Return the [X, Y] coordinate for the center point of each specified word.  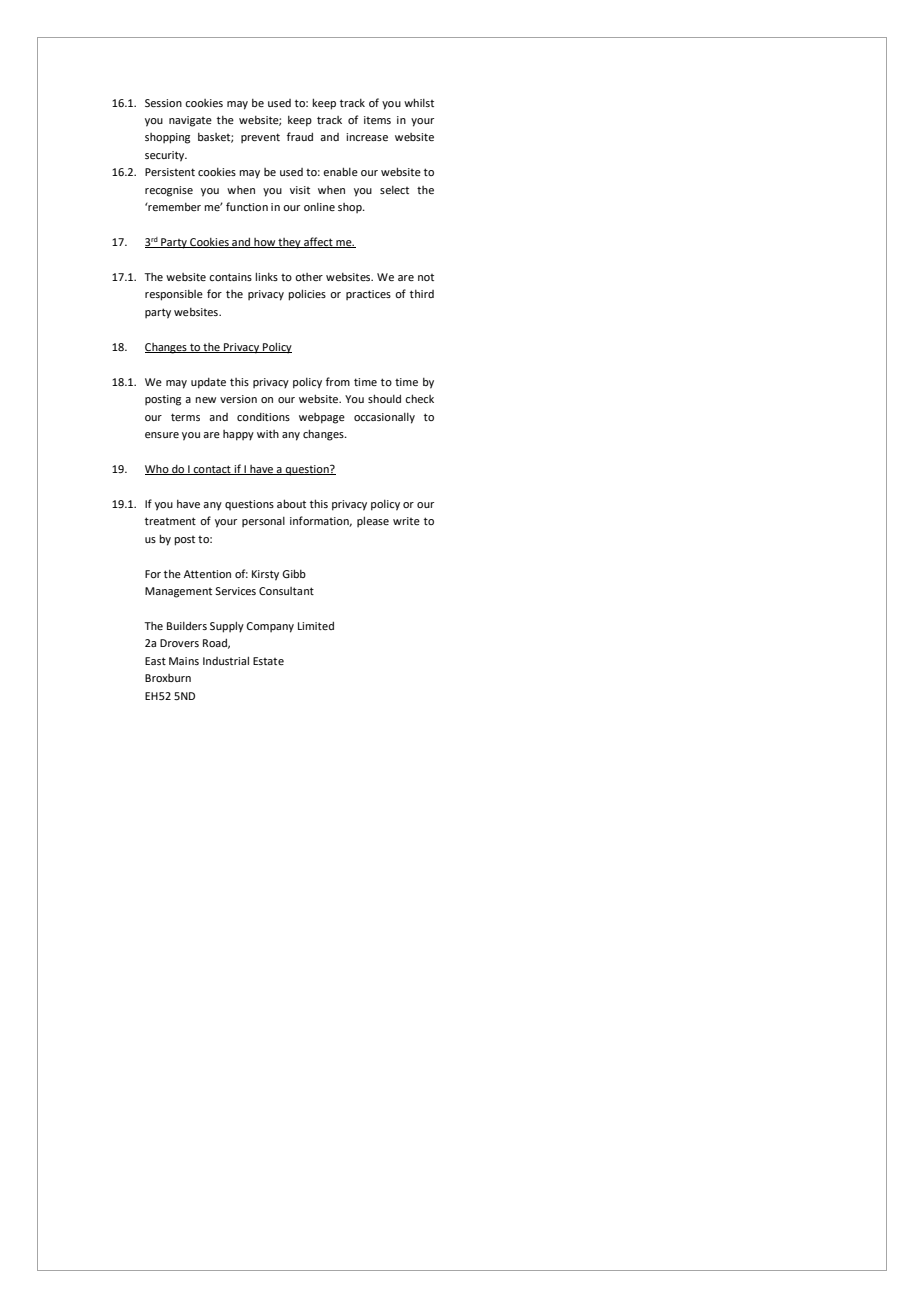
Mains [184, 661]
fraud [300, 136]
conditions [263, 417]
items [377, 120]
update [208, 383]
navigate [190, 121]
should [384, 398]
